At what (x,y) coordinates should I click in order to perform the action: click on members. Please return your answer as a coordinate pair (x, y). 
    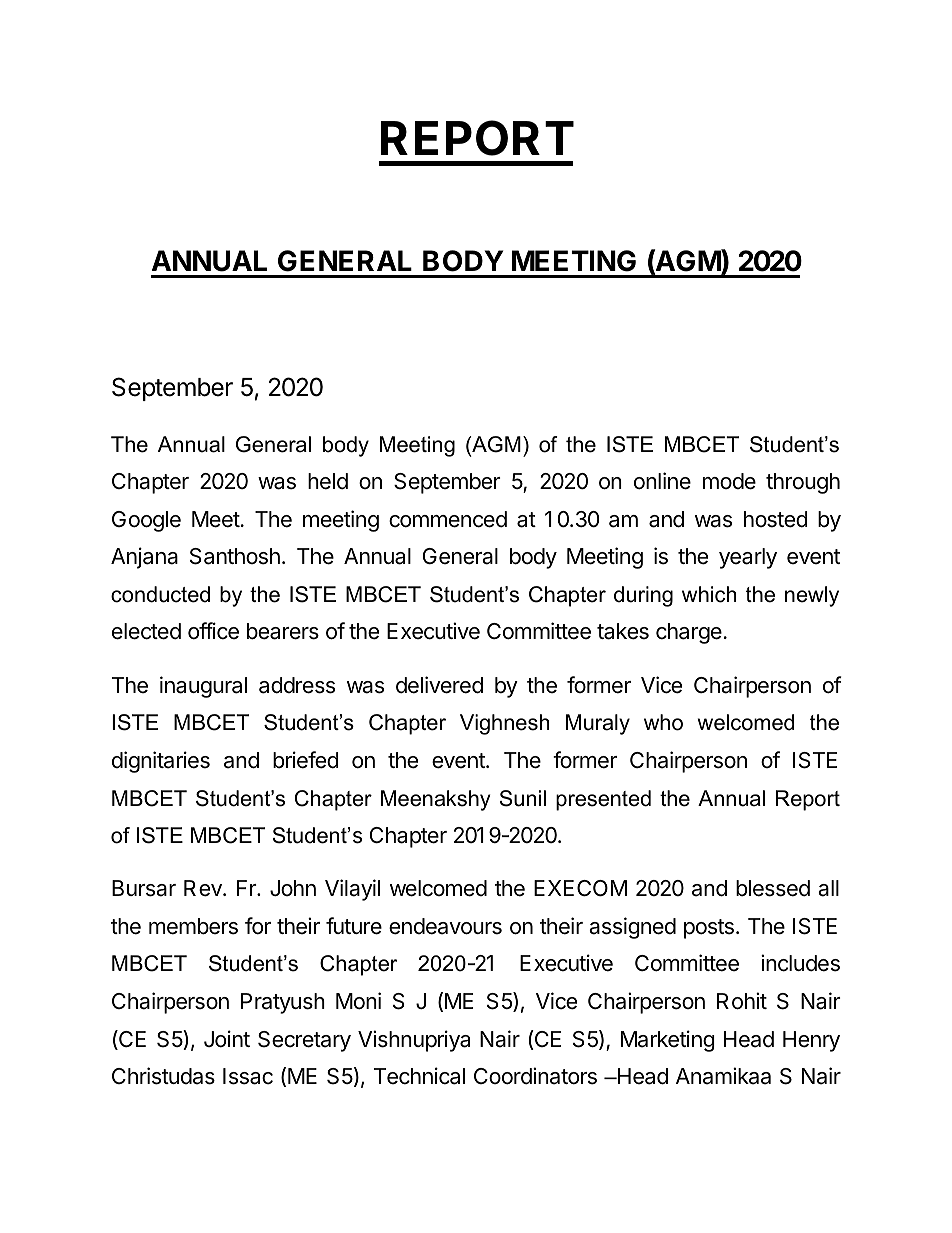
    Looking at the image, I should click on (193, 926).
